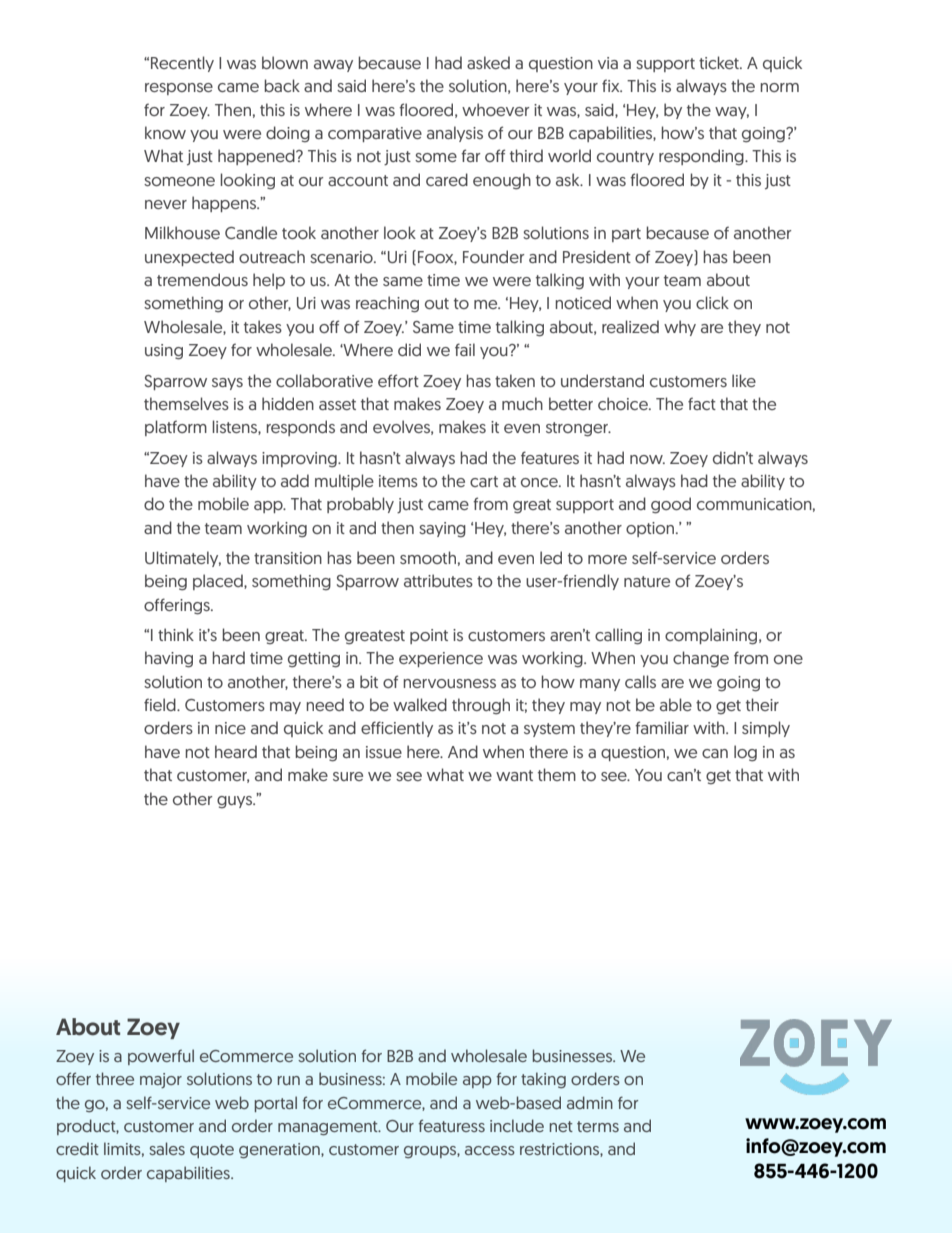 This screenshot has height=1233, width=952. I want to click on nature, so click(647, 581).
